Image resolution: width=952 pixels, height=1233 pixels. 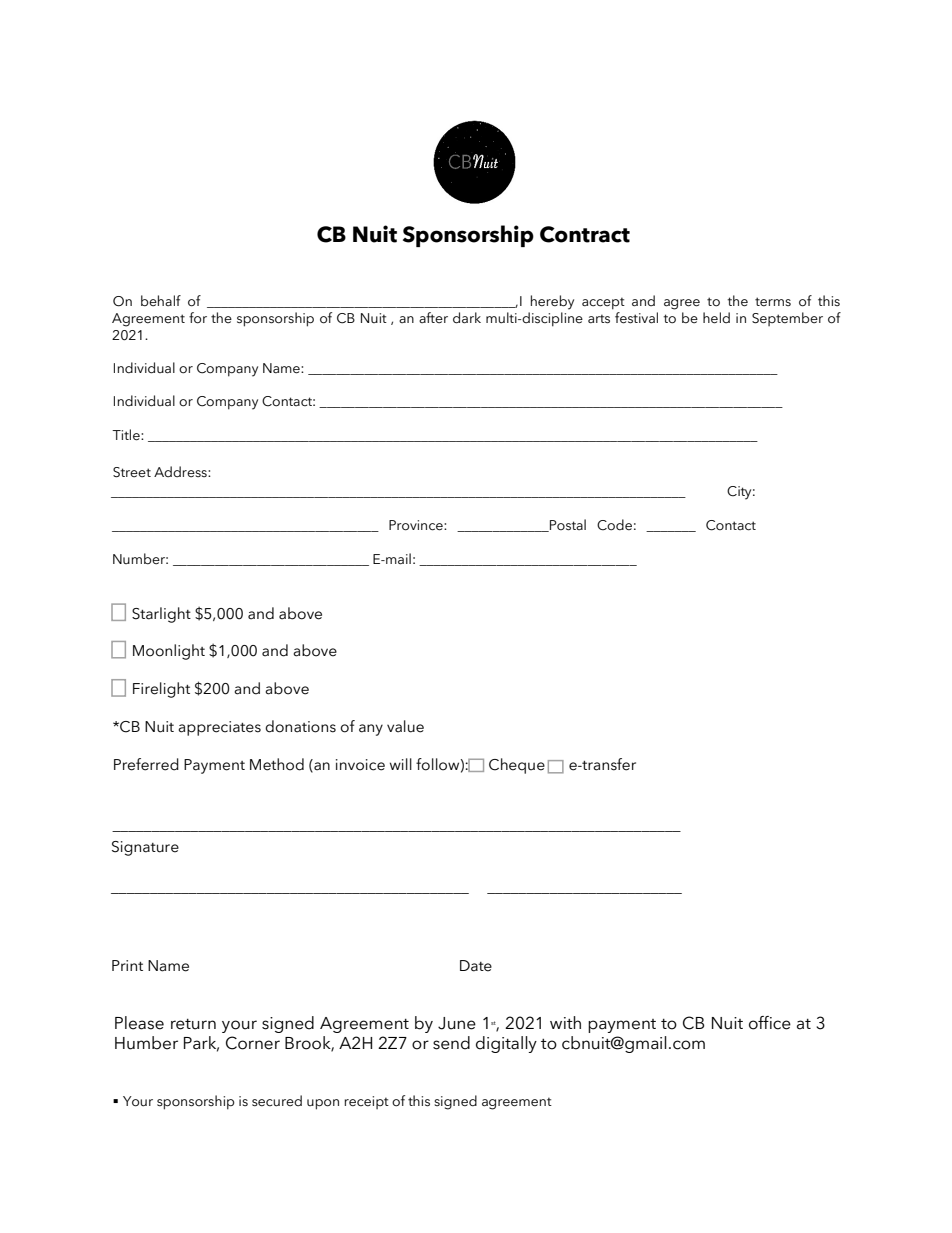 What do you see at coordinates (476, 966) in the screenshot?
I see `Date` at bounding box center [476, 966].
